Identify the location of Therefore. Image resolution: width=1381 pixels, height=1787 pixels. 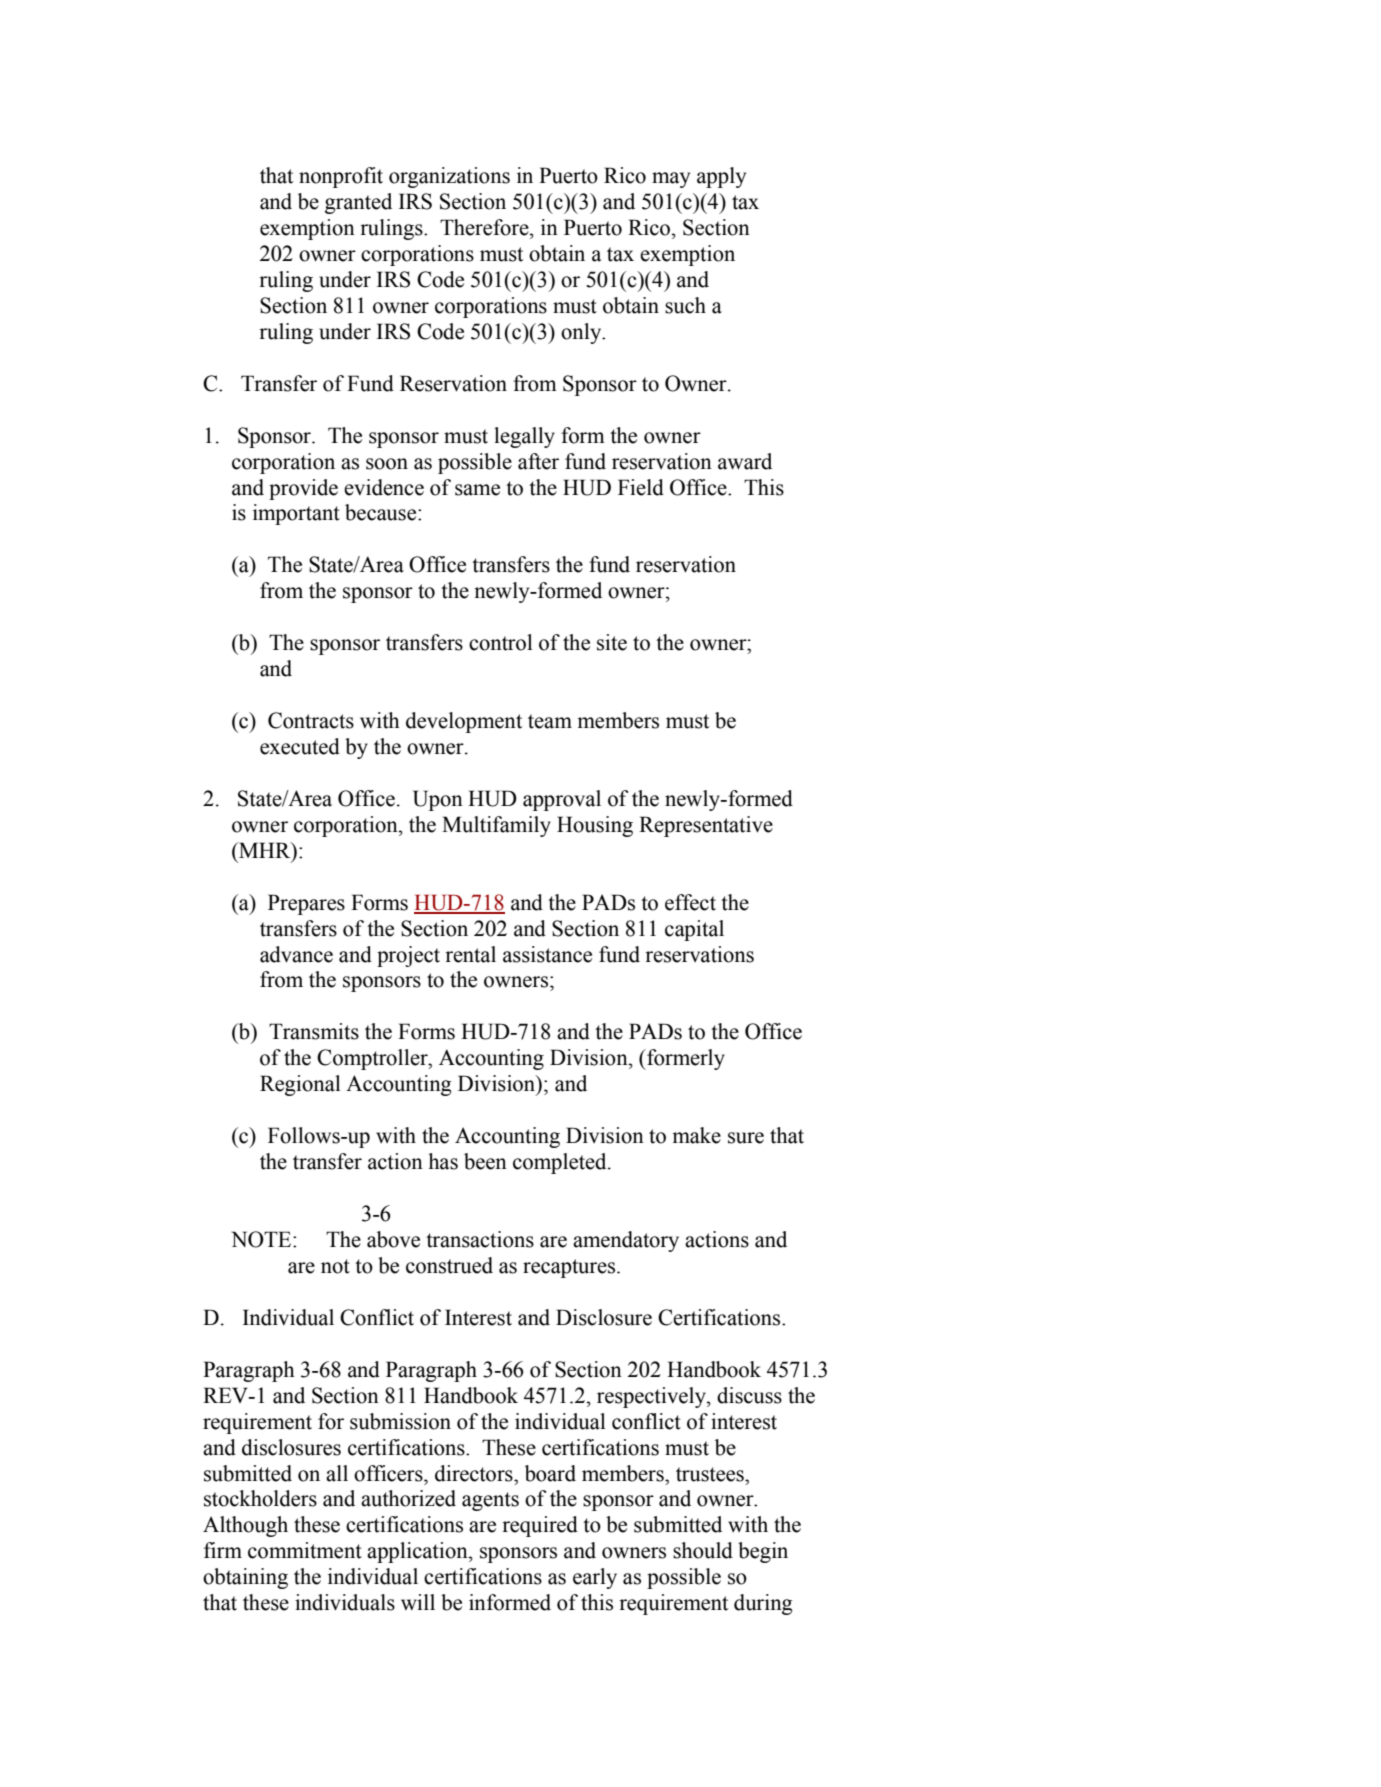
(485, 227).
